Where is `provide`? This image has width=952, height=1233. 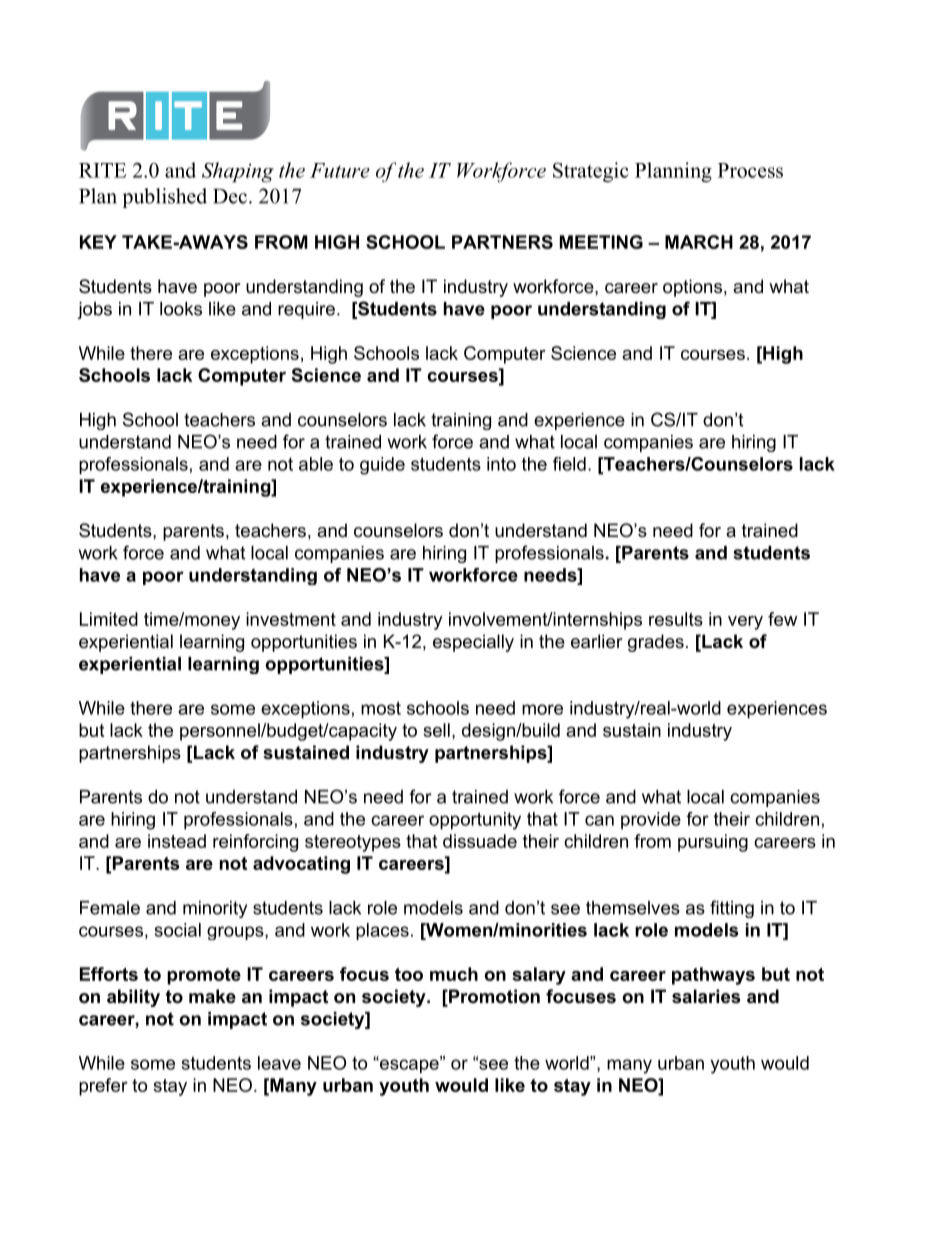
provide is located at coordinates (651, 821).
